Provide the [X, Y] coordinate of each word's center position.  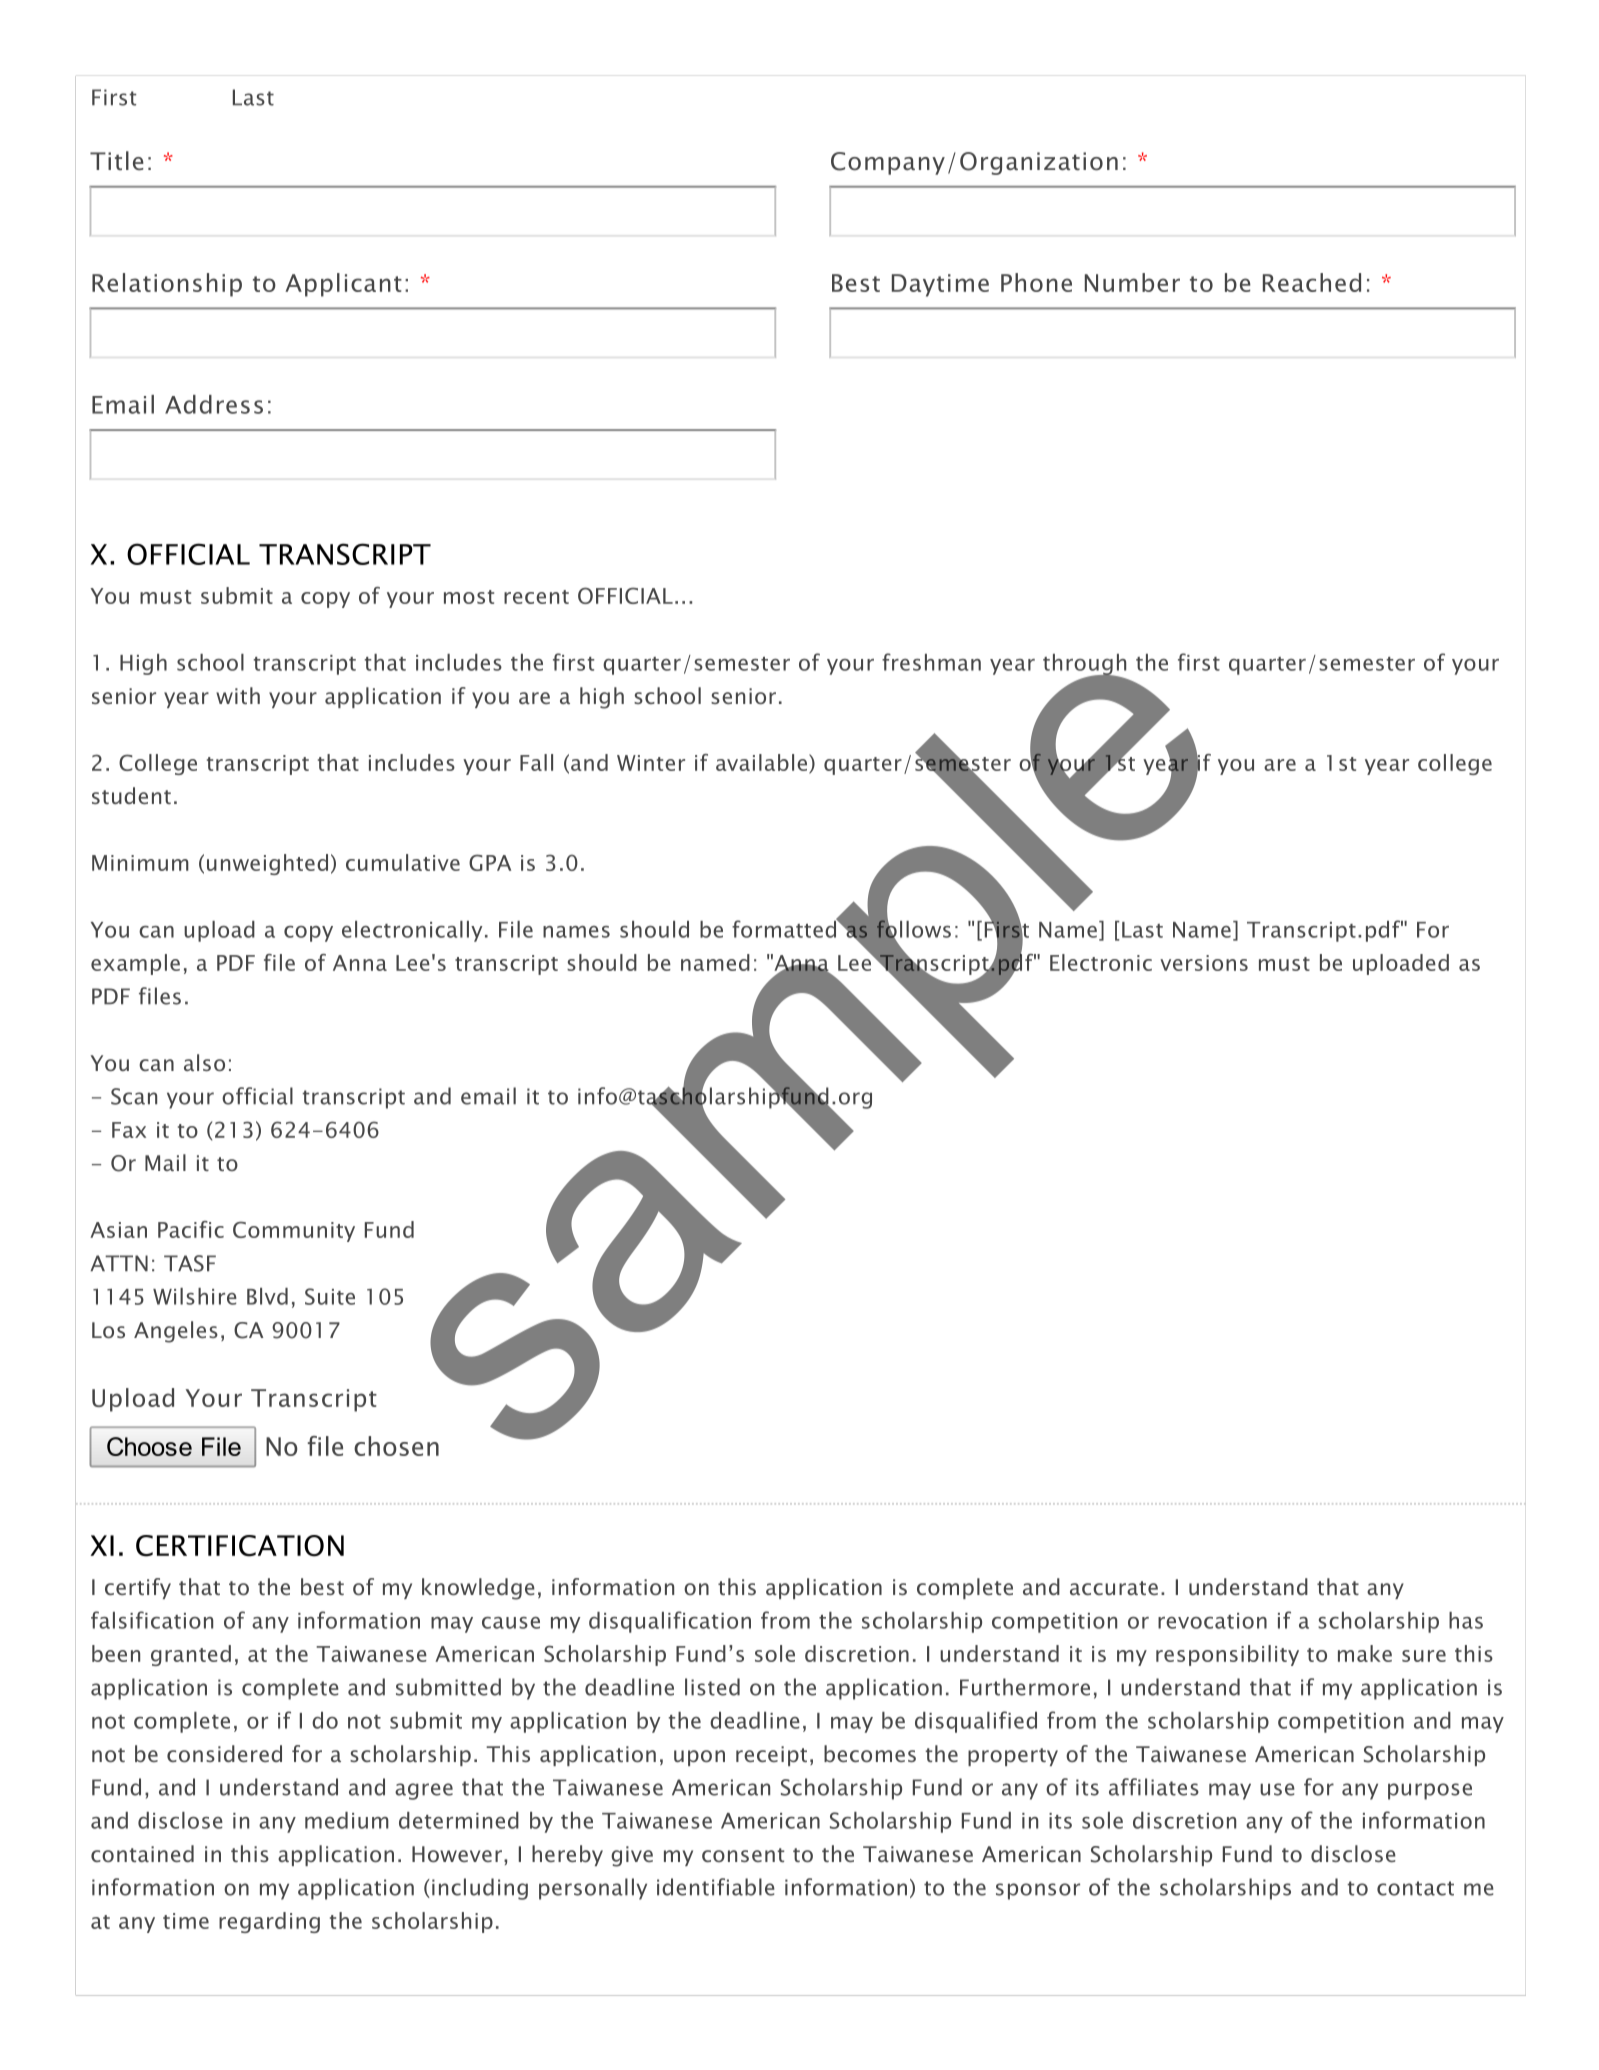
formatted [785, 928]
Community [294, 1231]
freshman [931, 662]
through [1084, 665]
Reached [1312, 282]
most [469, 597]
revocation [1212, 1621]
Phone [1036, 282]
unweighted [267, 864]
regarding [269, 1922]
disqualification [670, 1622]
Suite [330, 1296]
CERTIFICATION [240, 1546]
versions [1204, 963]
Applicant [343, 285]
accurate [1114, 1588]
